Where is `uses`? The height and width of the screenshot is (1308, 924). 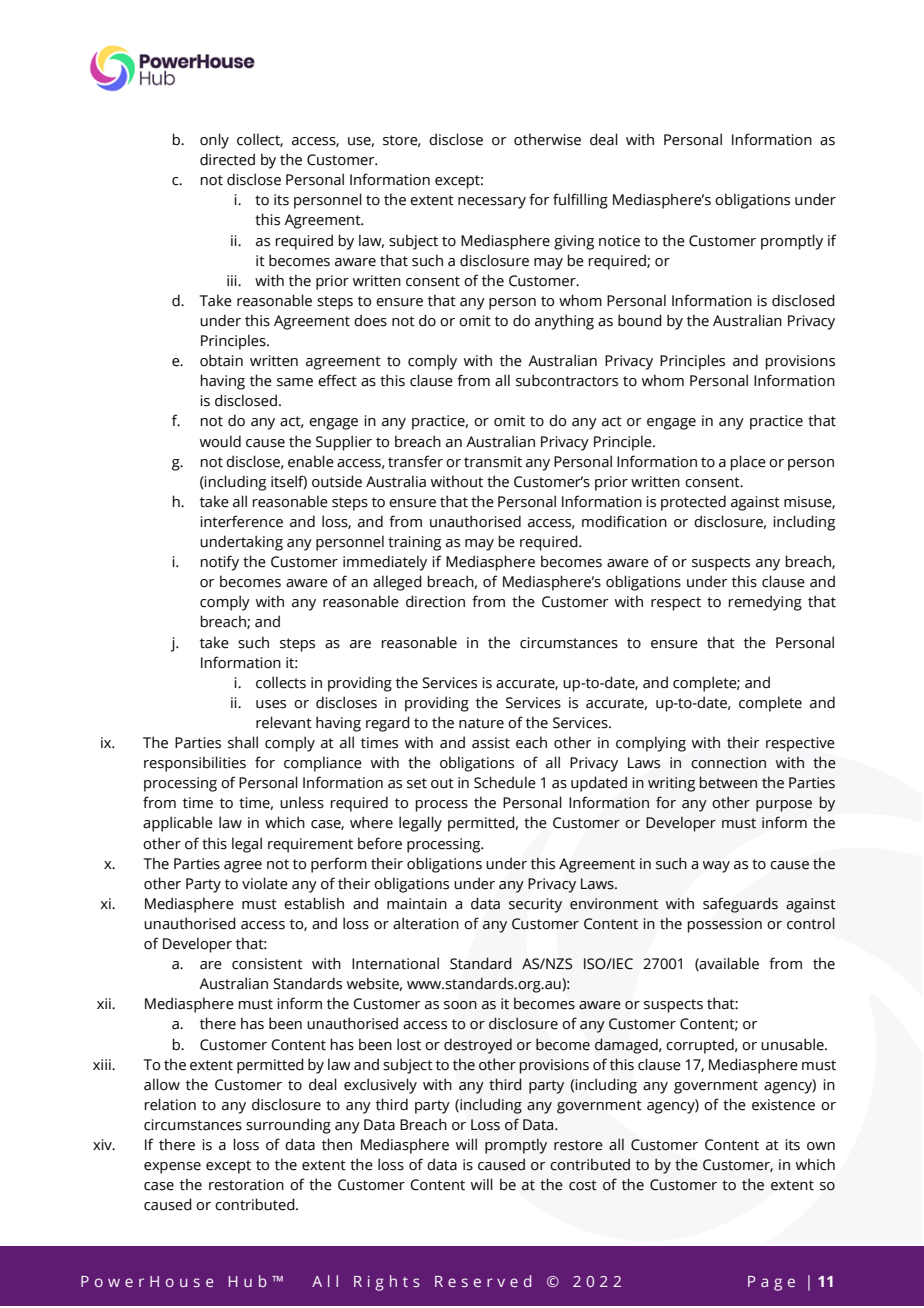 uses is located at coordinates (271, 704).
